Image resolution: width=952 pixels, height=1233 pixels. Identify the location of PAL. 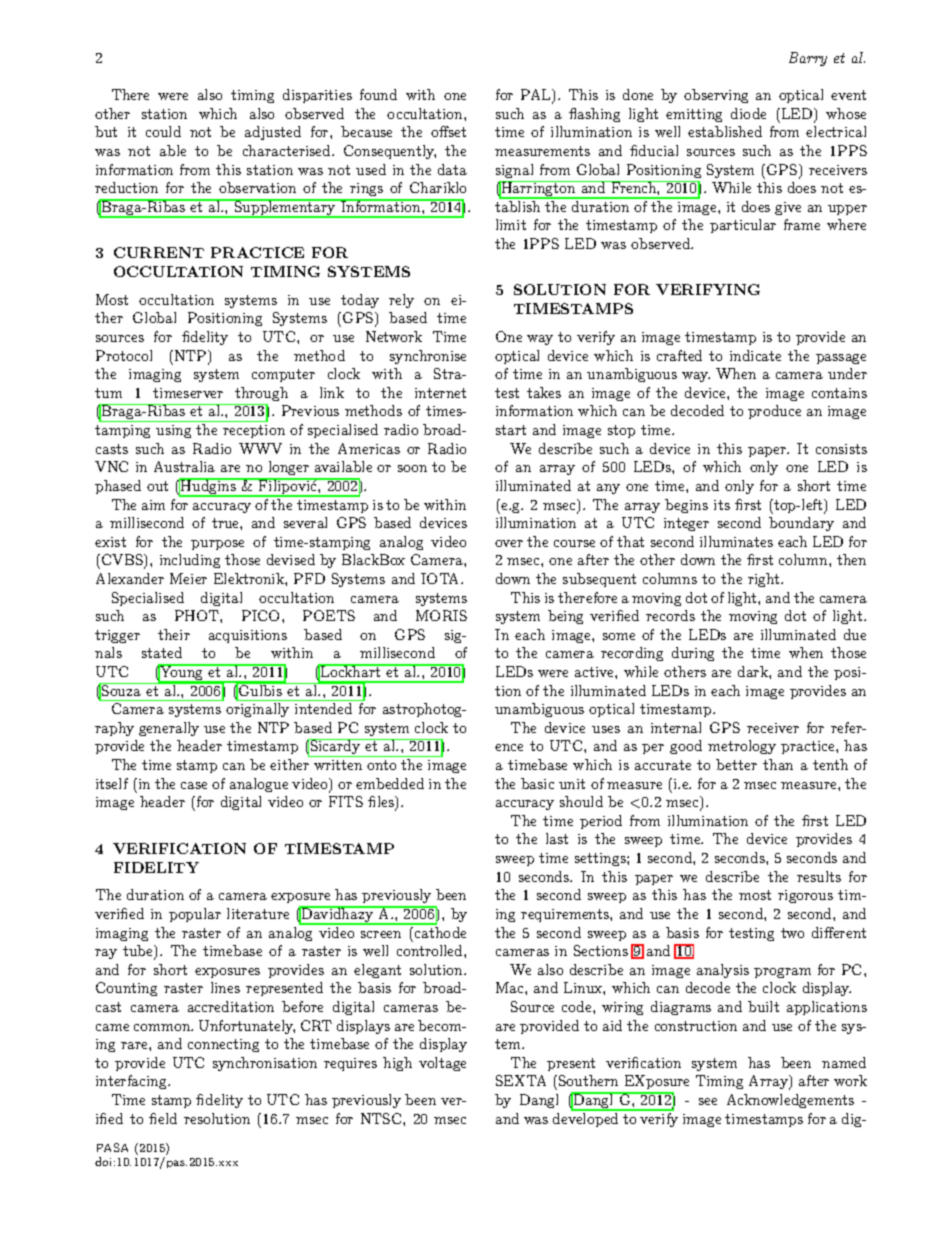
(537, 96).
